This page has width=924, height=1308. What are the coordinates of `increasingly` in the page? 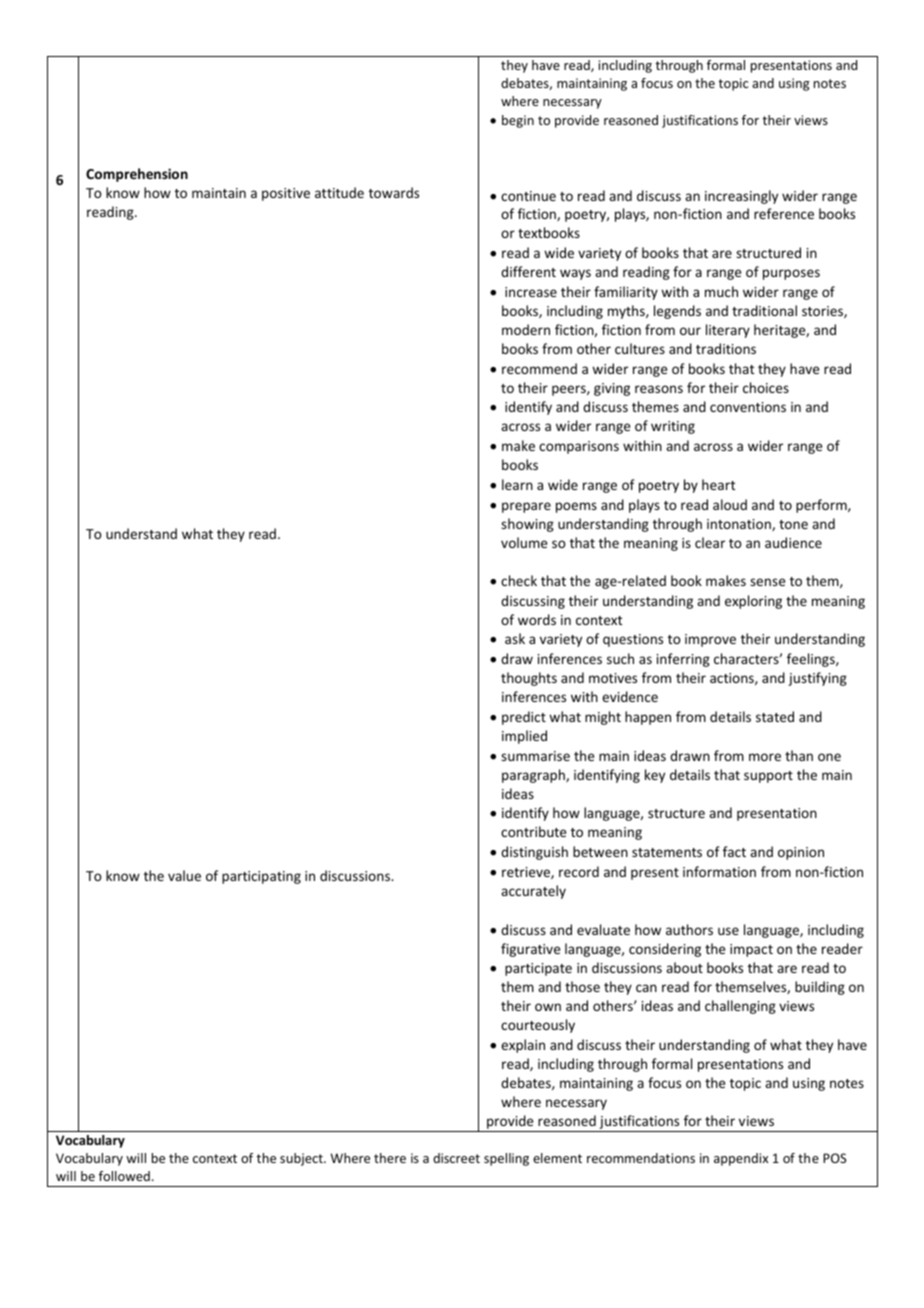 It's located at (741, 197).
